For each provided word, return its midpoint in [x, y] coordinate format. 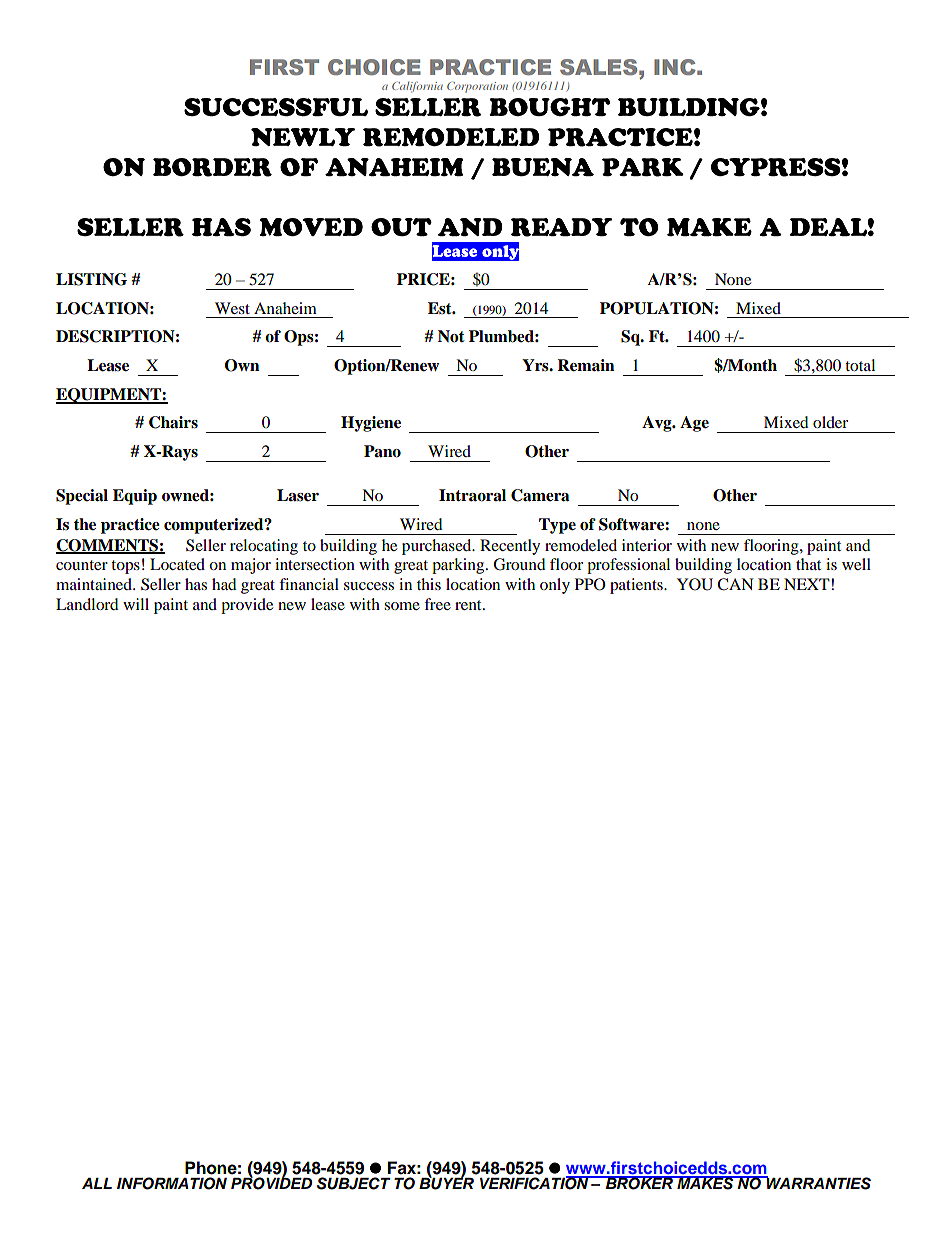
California [417, 87]
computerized [215, 526]
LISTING [91, 279]
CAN [735, 584]
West [232, 308]
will [136, 604]
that [808, 564]
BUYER [446, 1182]
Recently [510, 547]
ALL [97, 1183]
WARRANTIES [818, 1183]
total [860, 365]
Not [451, 336]
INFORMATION [172, 1183]
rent [469, 605]
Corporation [477, 87]
